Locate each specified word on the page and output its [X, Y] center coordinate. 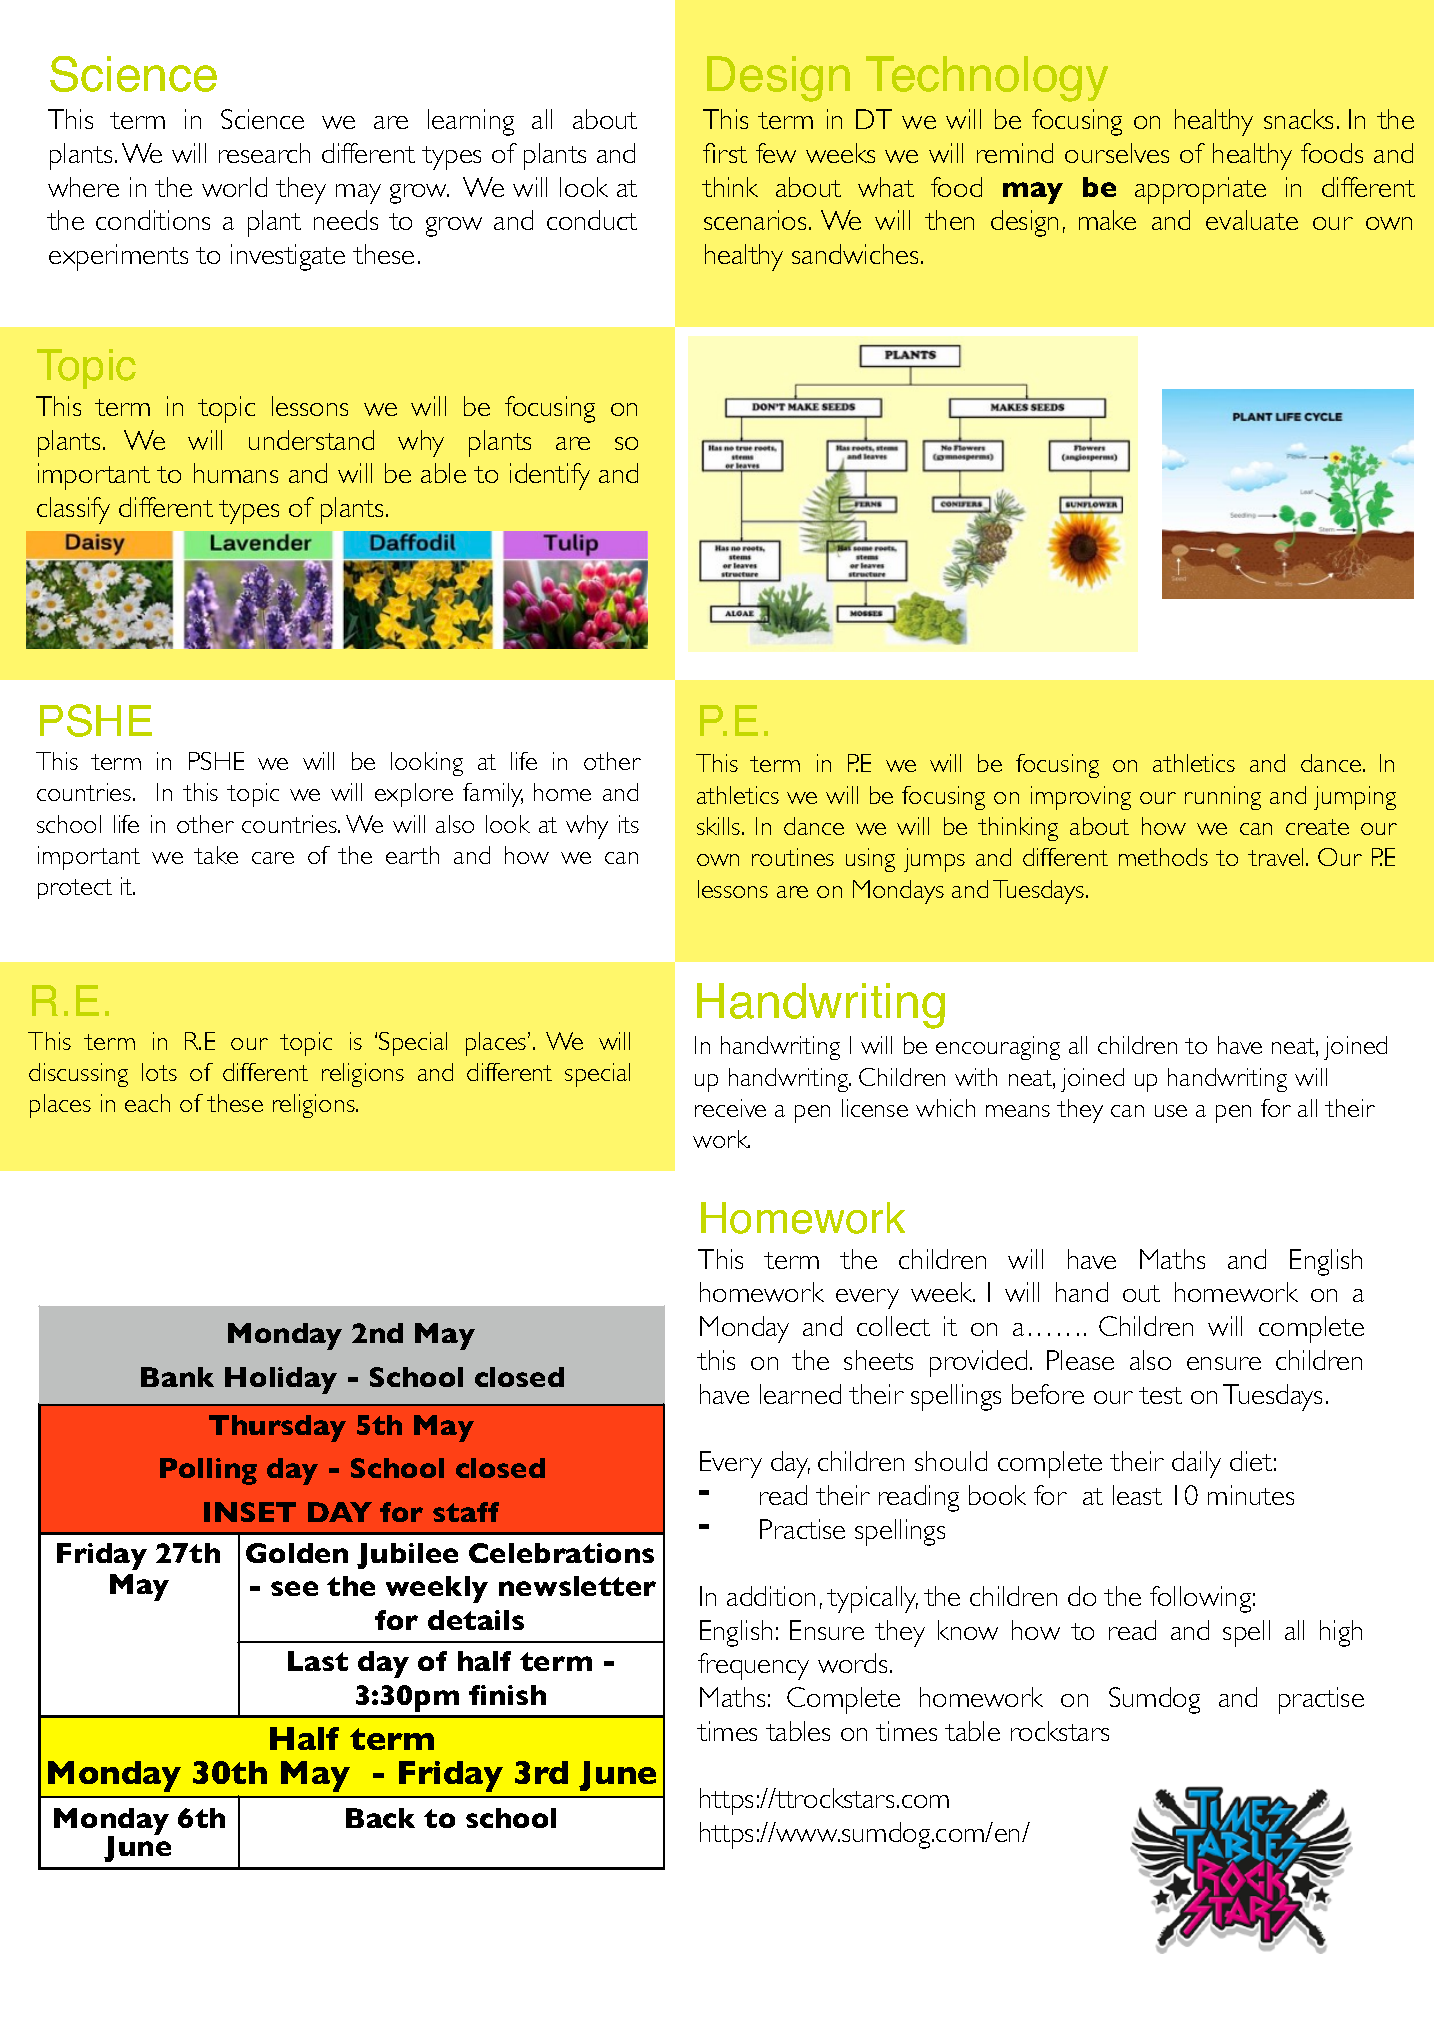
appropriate [1200, 190]
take [216, 855]
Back [380, 1818]
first [725, 153]
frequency [753, 1666]
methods [1163, 857]
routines [793, 857]
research [264, 153]
